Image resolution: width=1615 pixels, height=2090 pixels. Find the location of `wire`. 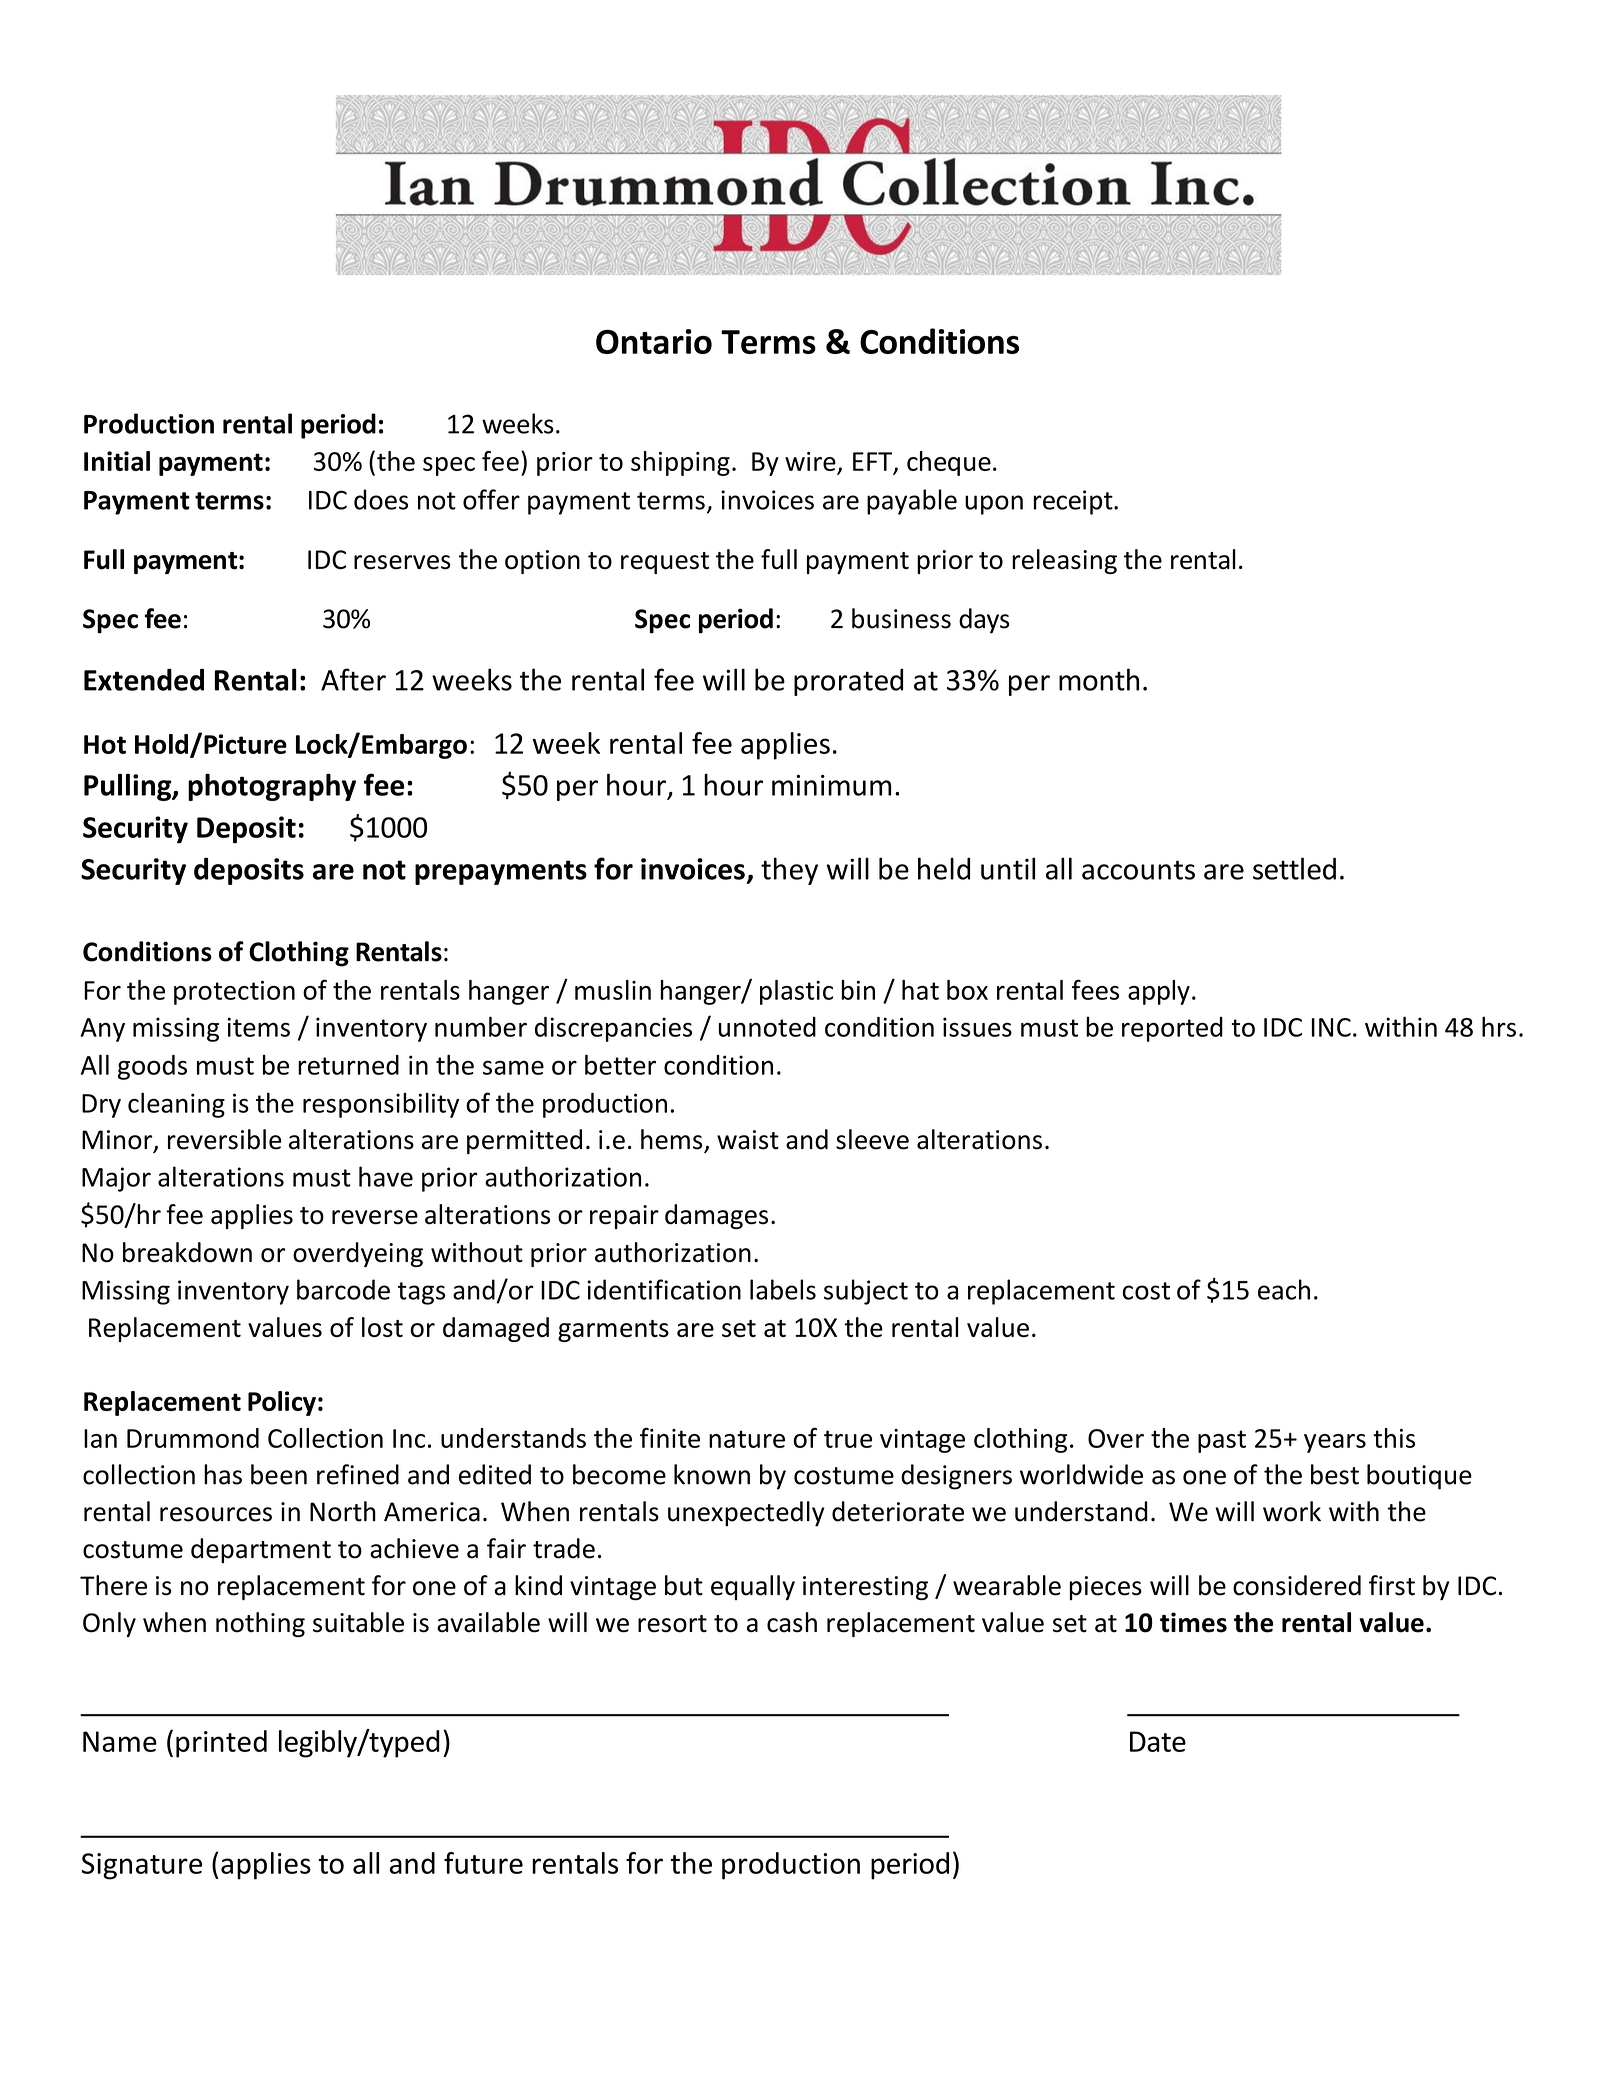

wire is located at coordinates (810, 461).
